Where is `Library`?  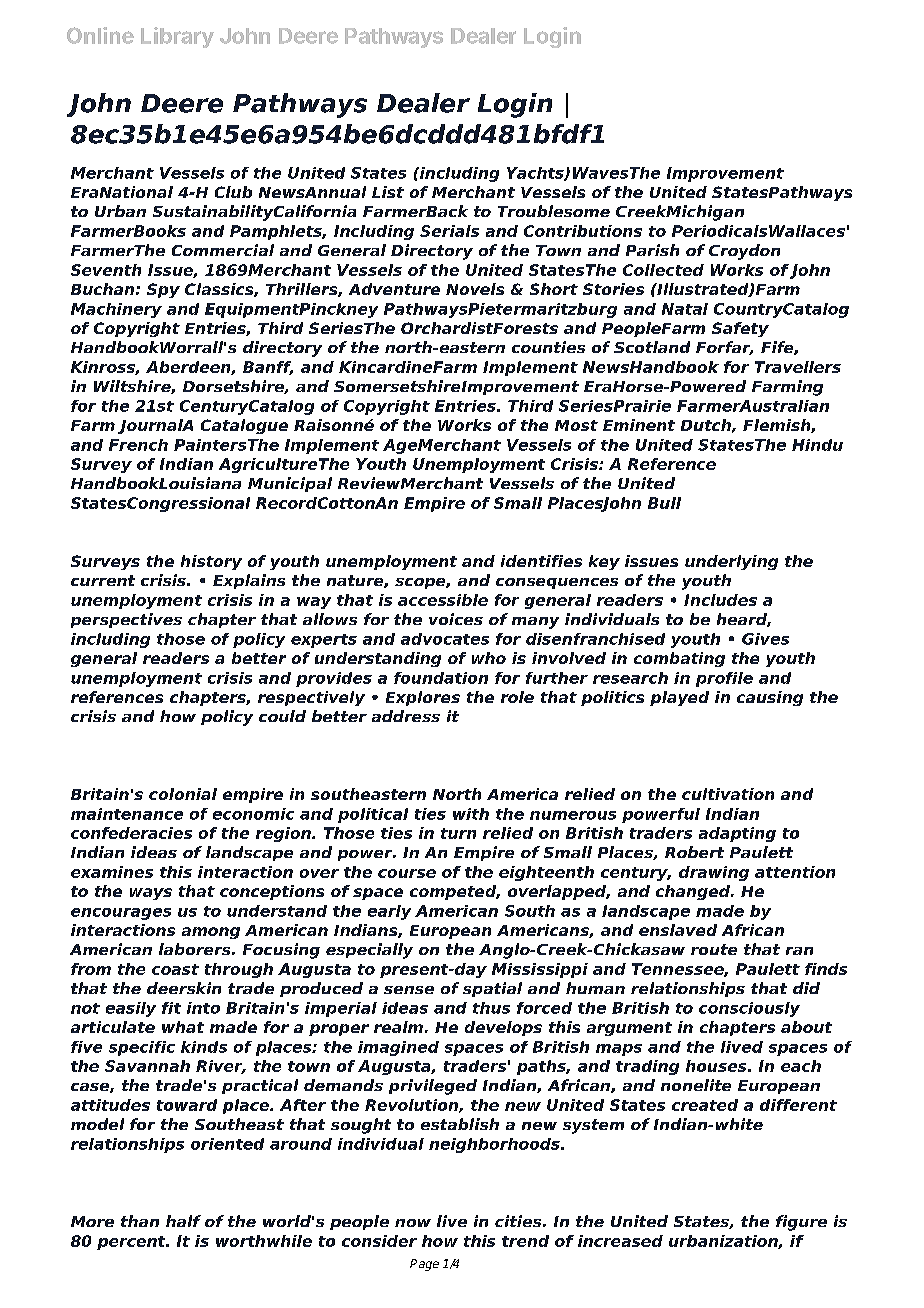
Library is located at coordinates (177, 37).
